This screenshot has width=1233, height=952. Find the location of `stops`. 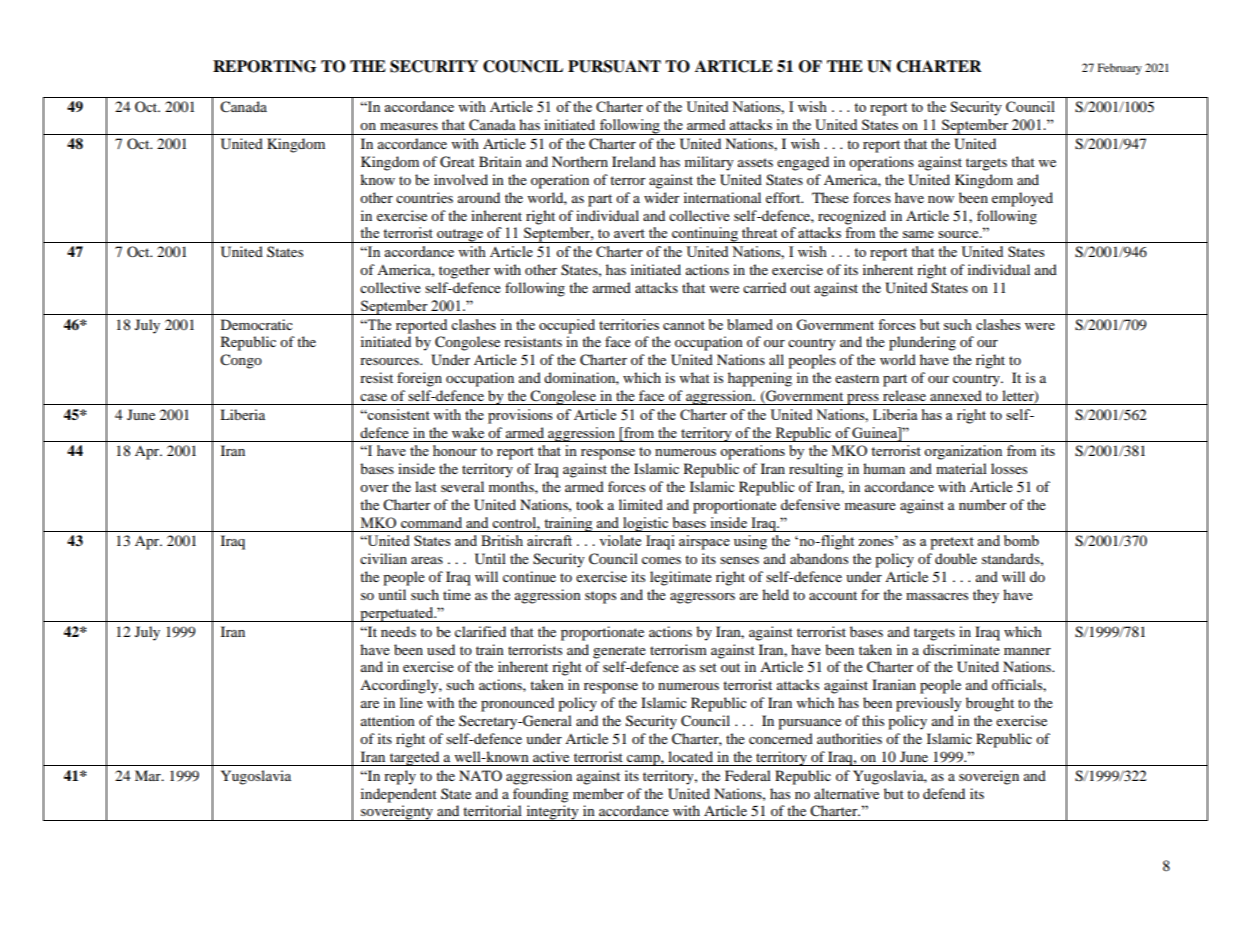

stops is located at coordinates (600, 597).
